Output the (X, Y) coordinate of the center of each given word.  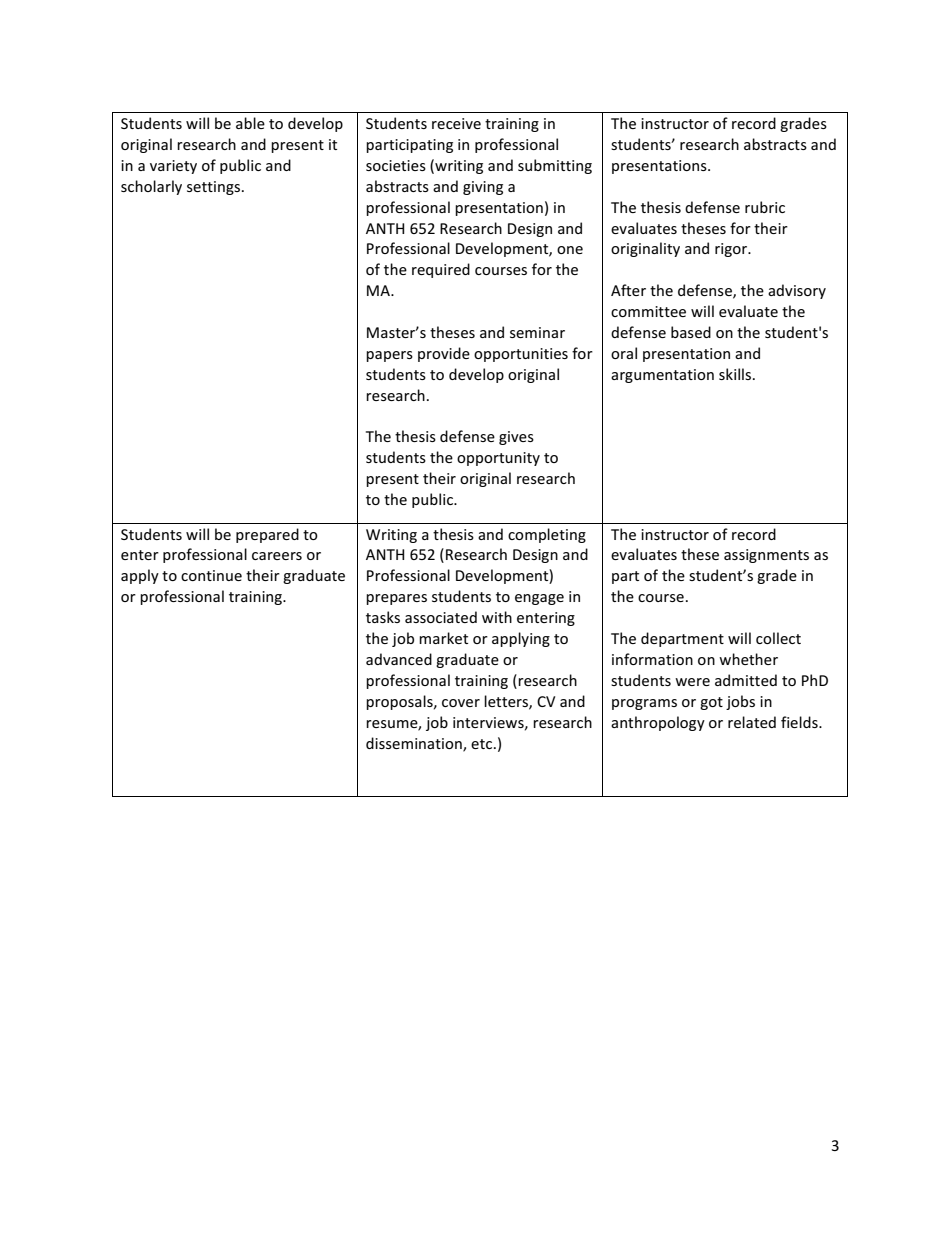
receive (456, 123)
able (250, 123)
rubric (765, 207)
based (691, 332)
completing (547, 535)
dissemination (415, 744)
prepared (267, 535)
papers (389, 356)
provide (444, 354)
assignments (766, 556)
